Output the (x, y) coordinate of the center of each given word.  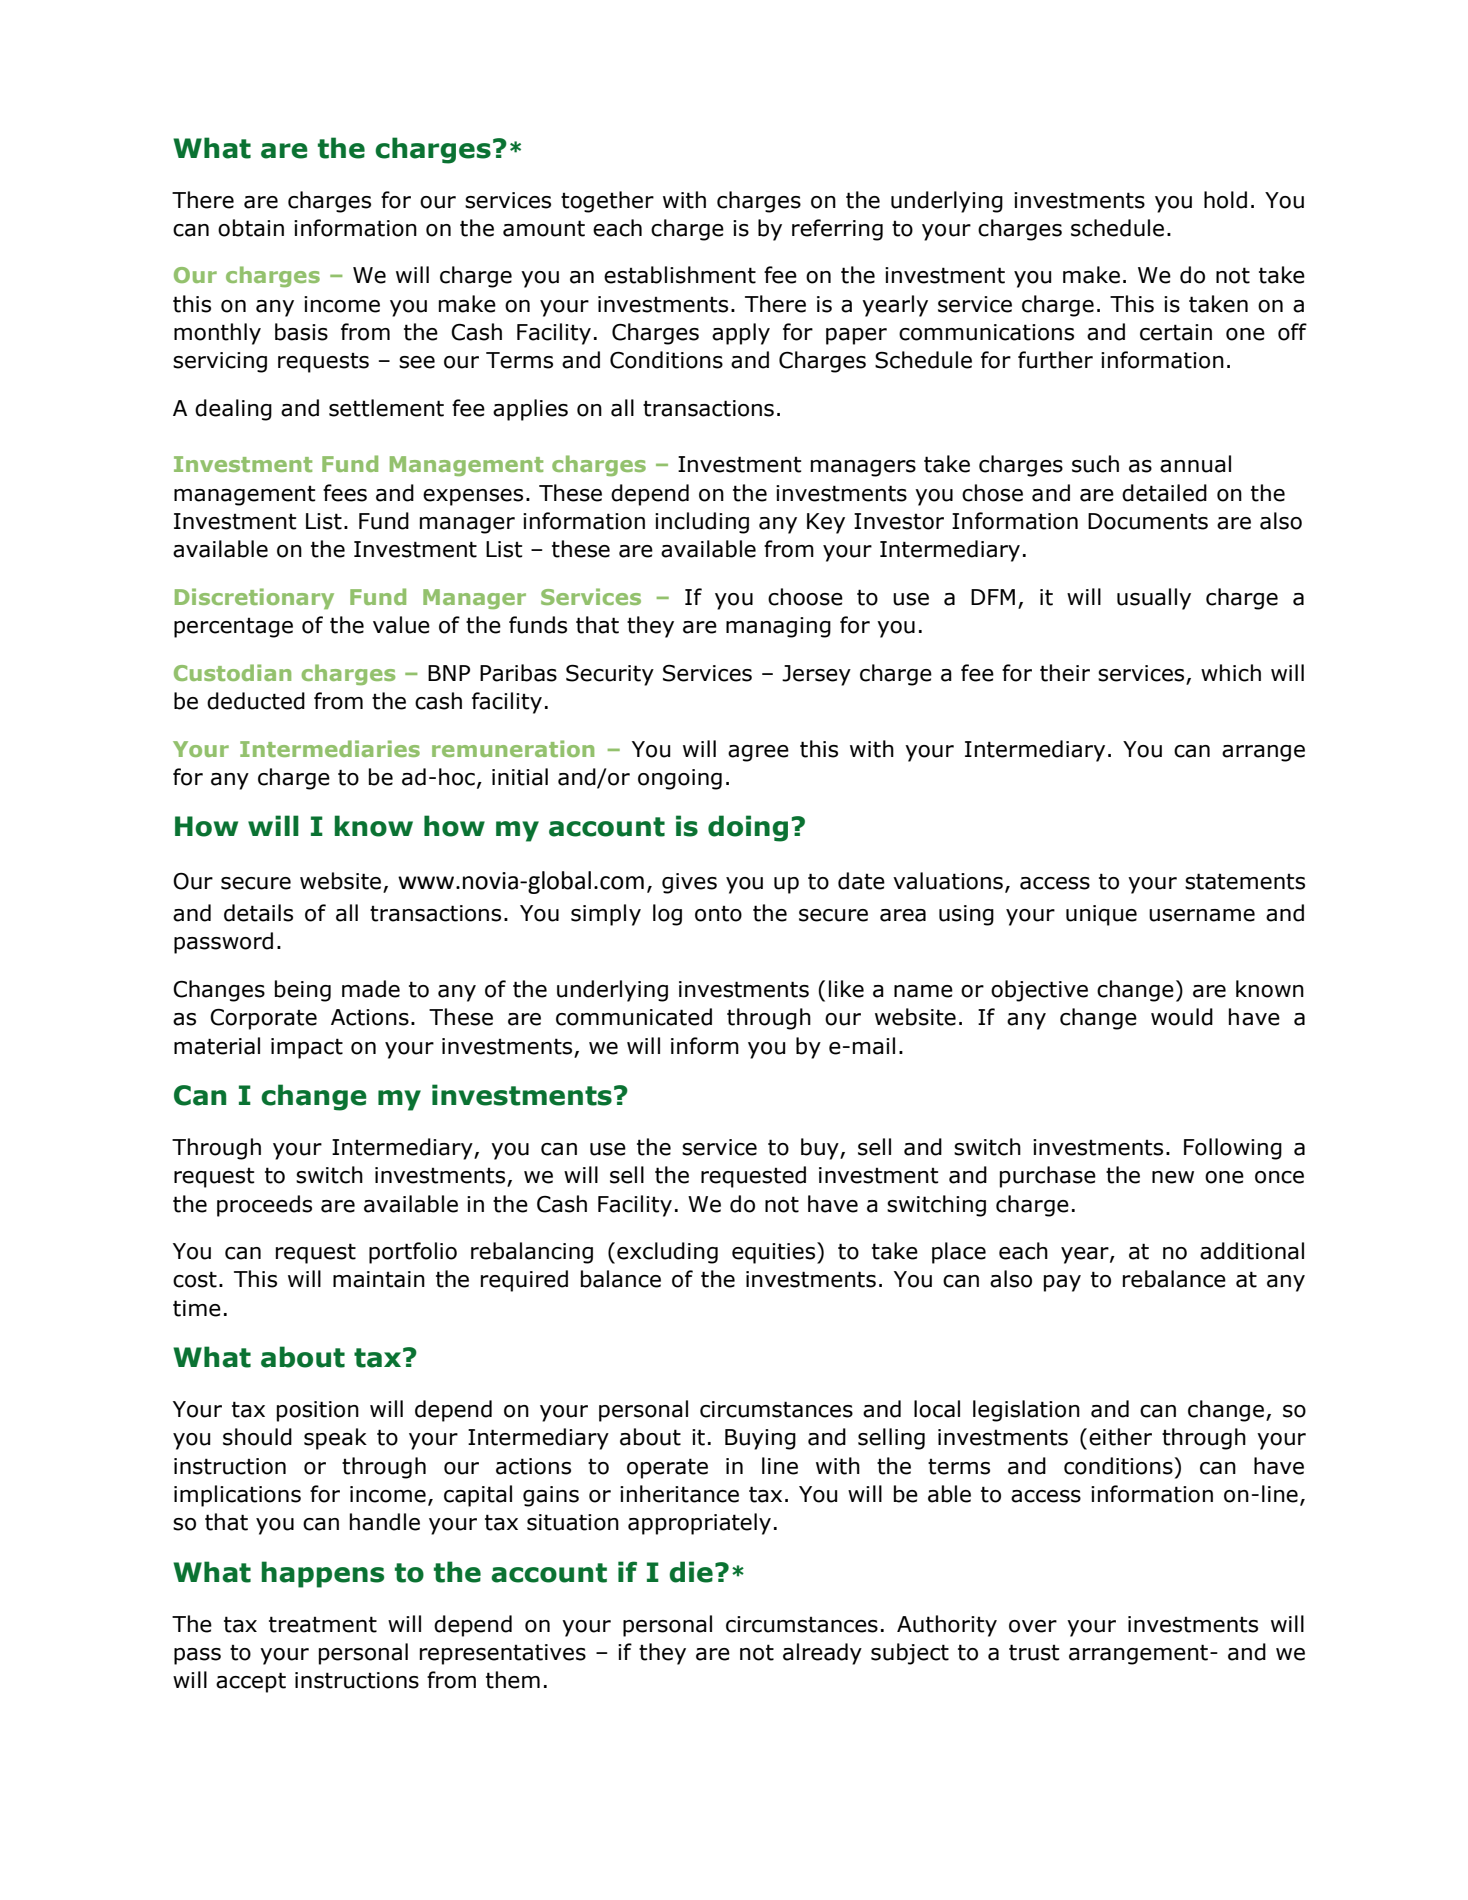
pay (1062, 1283)
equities (775, 1253)
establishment (680, 275)
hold (1225, 200)
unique (1101, 915)
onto (718, 913)
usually (1154, 599)
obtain (251, 228)
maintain (379, 1279)
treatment (323, 1624)
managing (778, 627)
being (303, 991)
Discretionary (254, 598)
